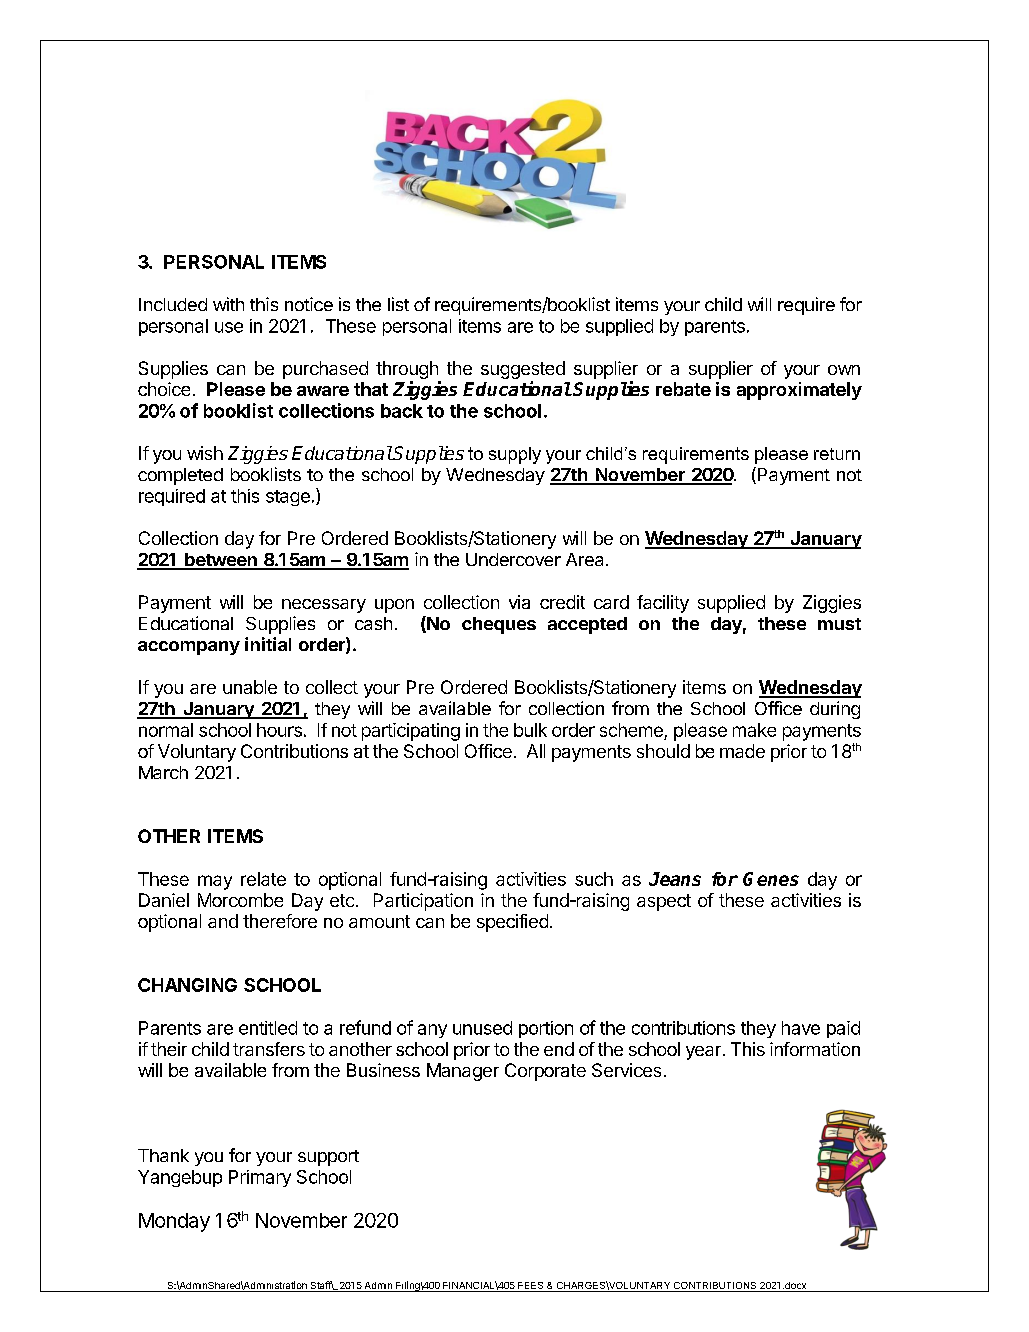 The height and width of the document is (1332, 1029). Describe the element at coordinates (263, 879) in the document. I see `relate` at that location.
